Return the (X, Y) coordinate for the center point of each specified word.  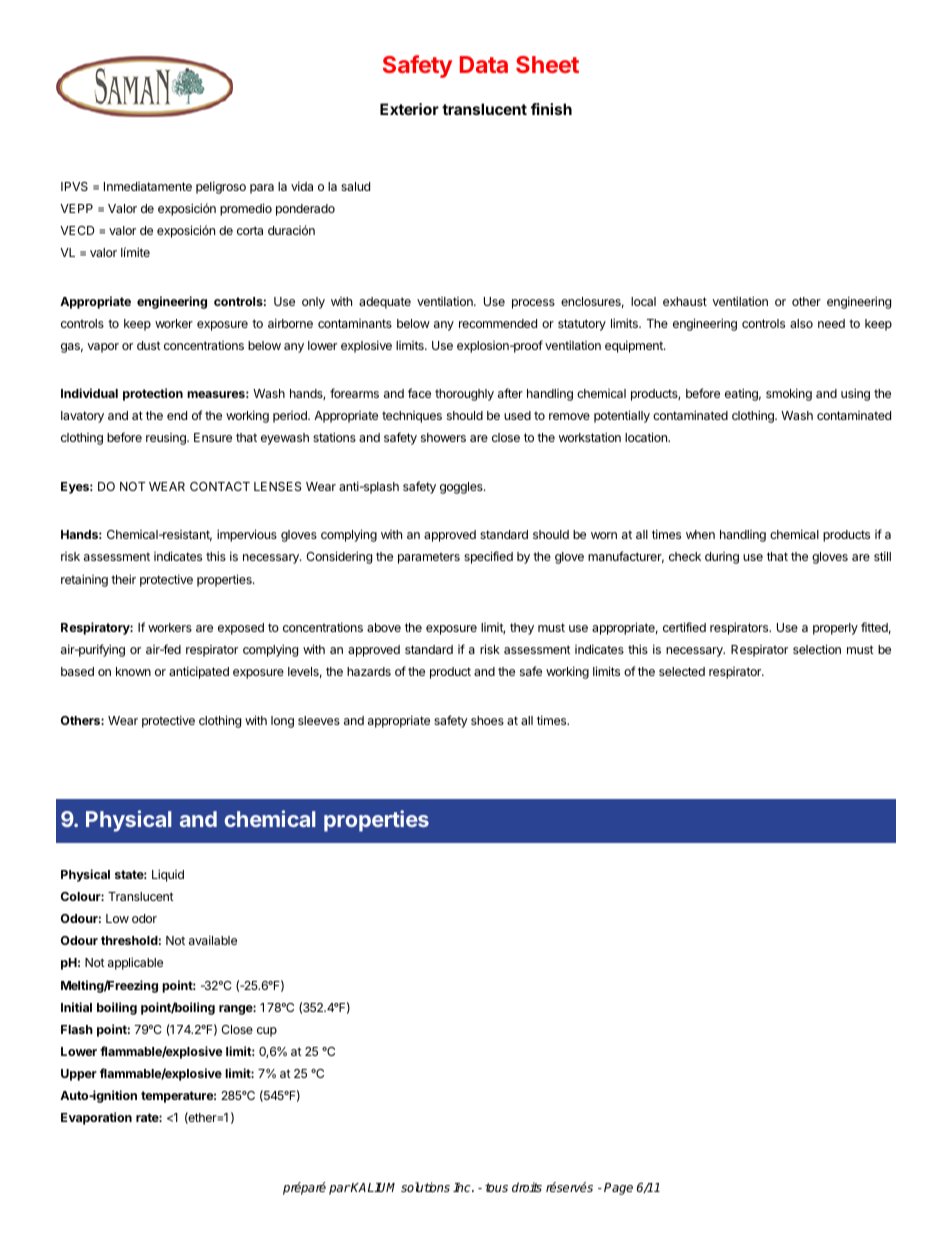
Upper (79, 1075)
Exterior (409, 109)
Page (618, 1189)
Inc (463, 1187)
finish (551, 109)
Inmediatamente (148, 186)
